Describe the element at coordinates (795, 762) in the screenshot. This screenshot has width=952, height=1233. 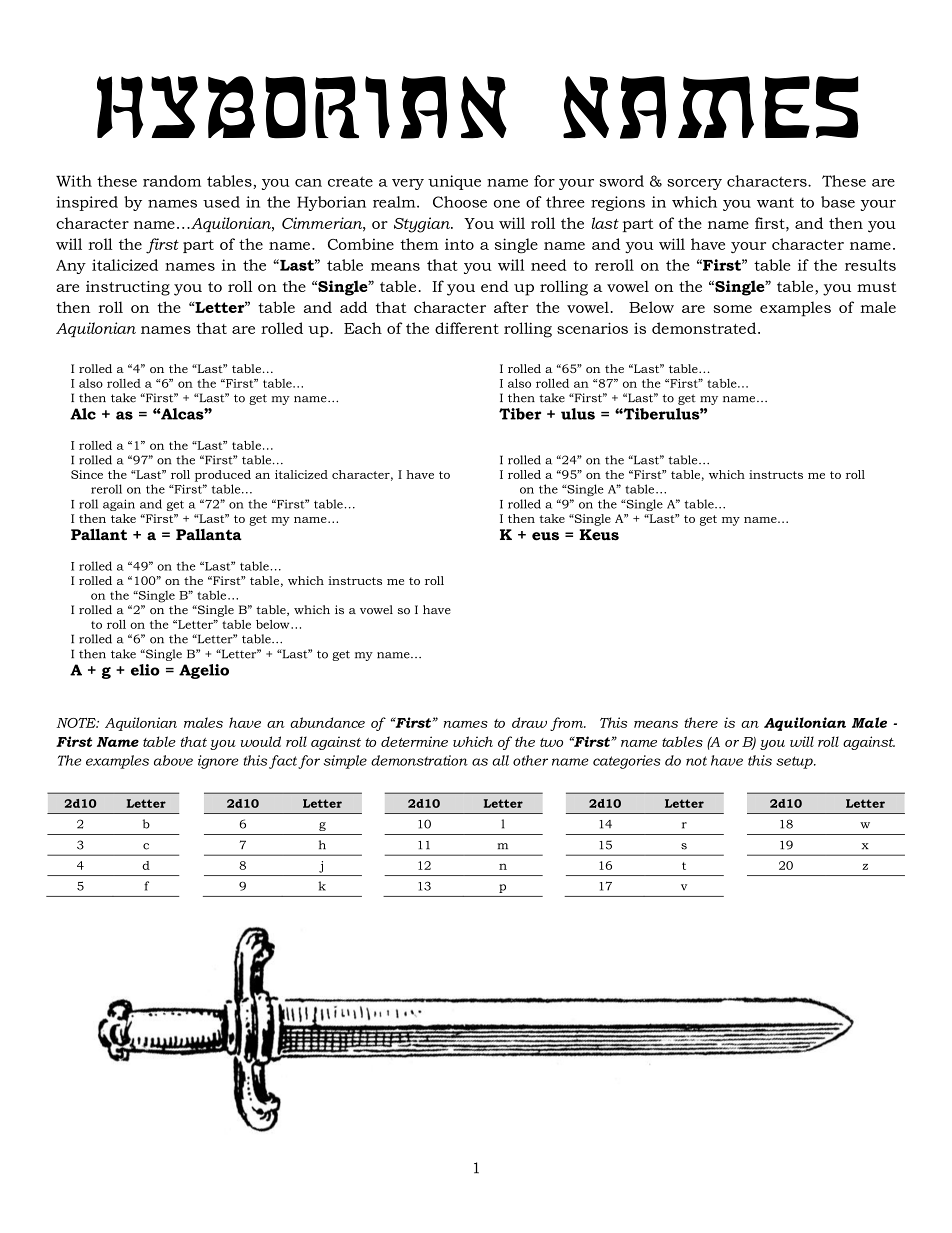
I see `setup` at that location.
